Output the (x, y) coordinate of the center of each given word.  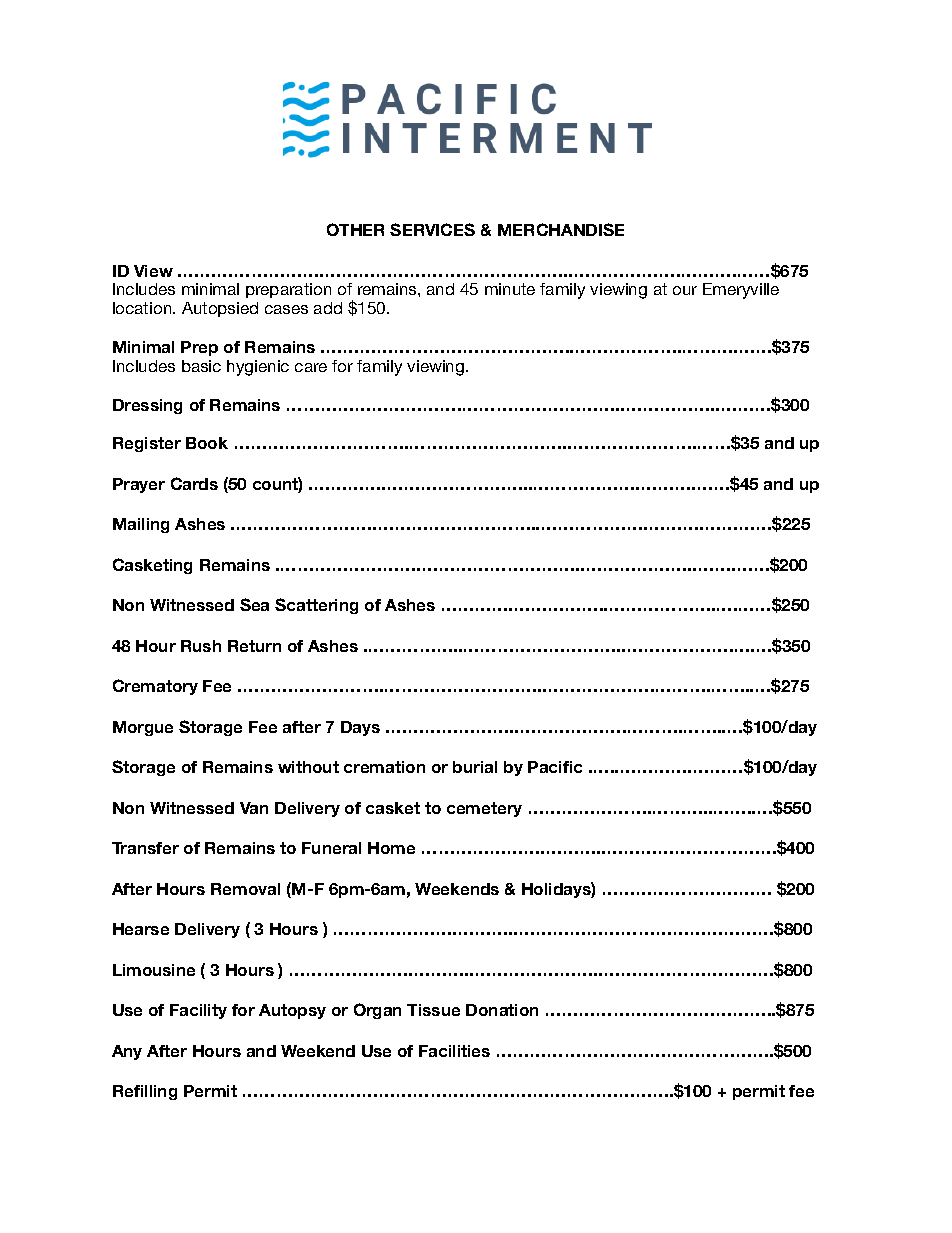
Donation (502, 1010)
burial (475, 767)
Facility (198, 1011)
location (143, 308)
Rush (201, 646)
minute (510, 289)
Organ (377, 1011)
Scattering (316, 606)
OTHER (355, 229)
